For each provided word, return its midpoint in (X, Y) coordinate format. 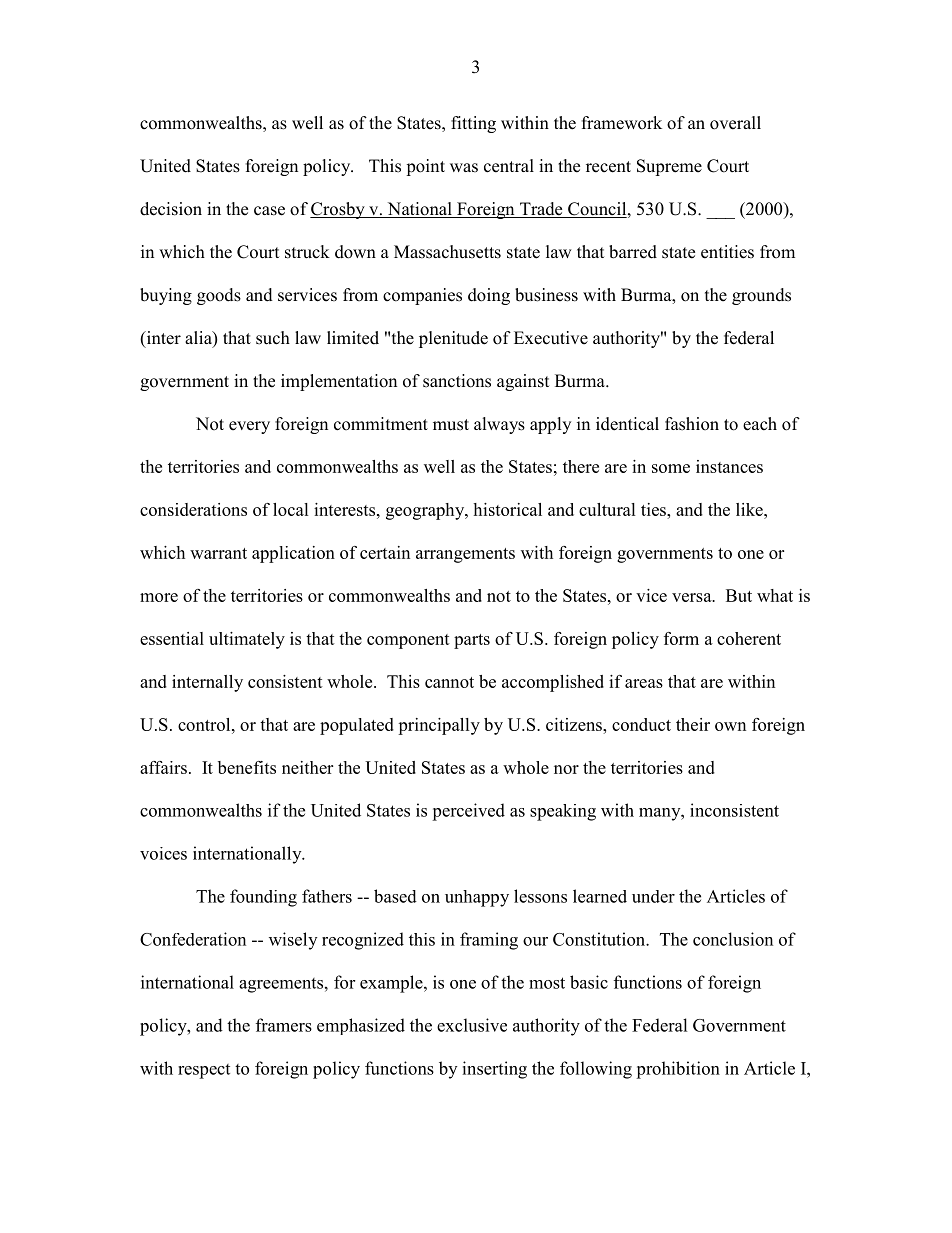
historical (507, 509)
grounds (761, 296)
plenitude (453, 339)
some (671, 468)
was (464, 168)
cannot (449, 682)
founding (263, 898)
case (269, 211)
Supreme (669, 167)
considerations (193, 509)
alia (199, 339)
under (653, 896)
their (693, 724)
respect (204, 1071)
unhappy (477, 898)
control (205, 724)
